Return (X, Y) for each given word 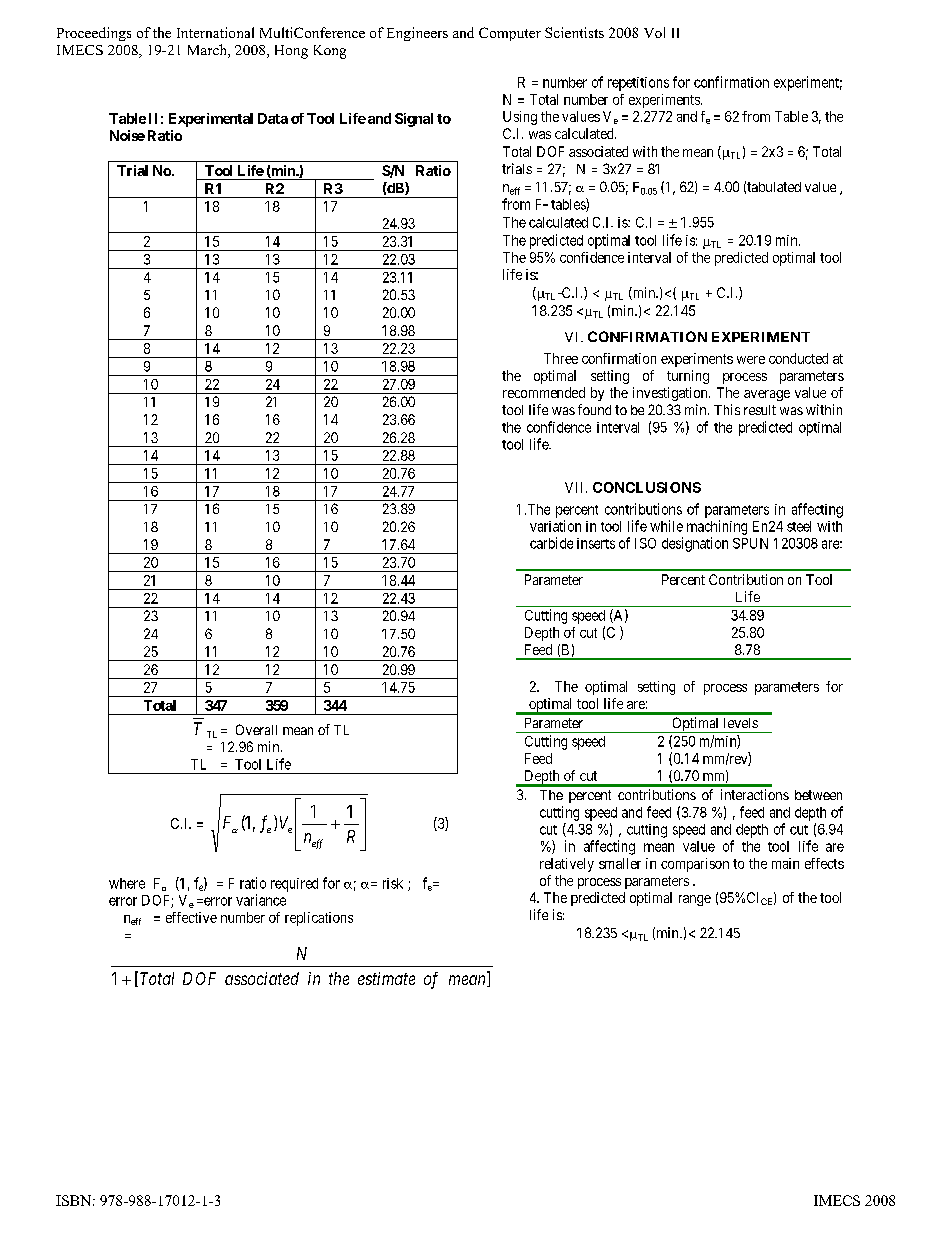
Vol (654, 32)
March (208, 51)
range (695, 900)
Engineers (417, 34)
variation (555, 526)
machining (717, 527)
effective (191, 917)
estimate (386, 978)
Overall (256, 729)
